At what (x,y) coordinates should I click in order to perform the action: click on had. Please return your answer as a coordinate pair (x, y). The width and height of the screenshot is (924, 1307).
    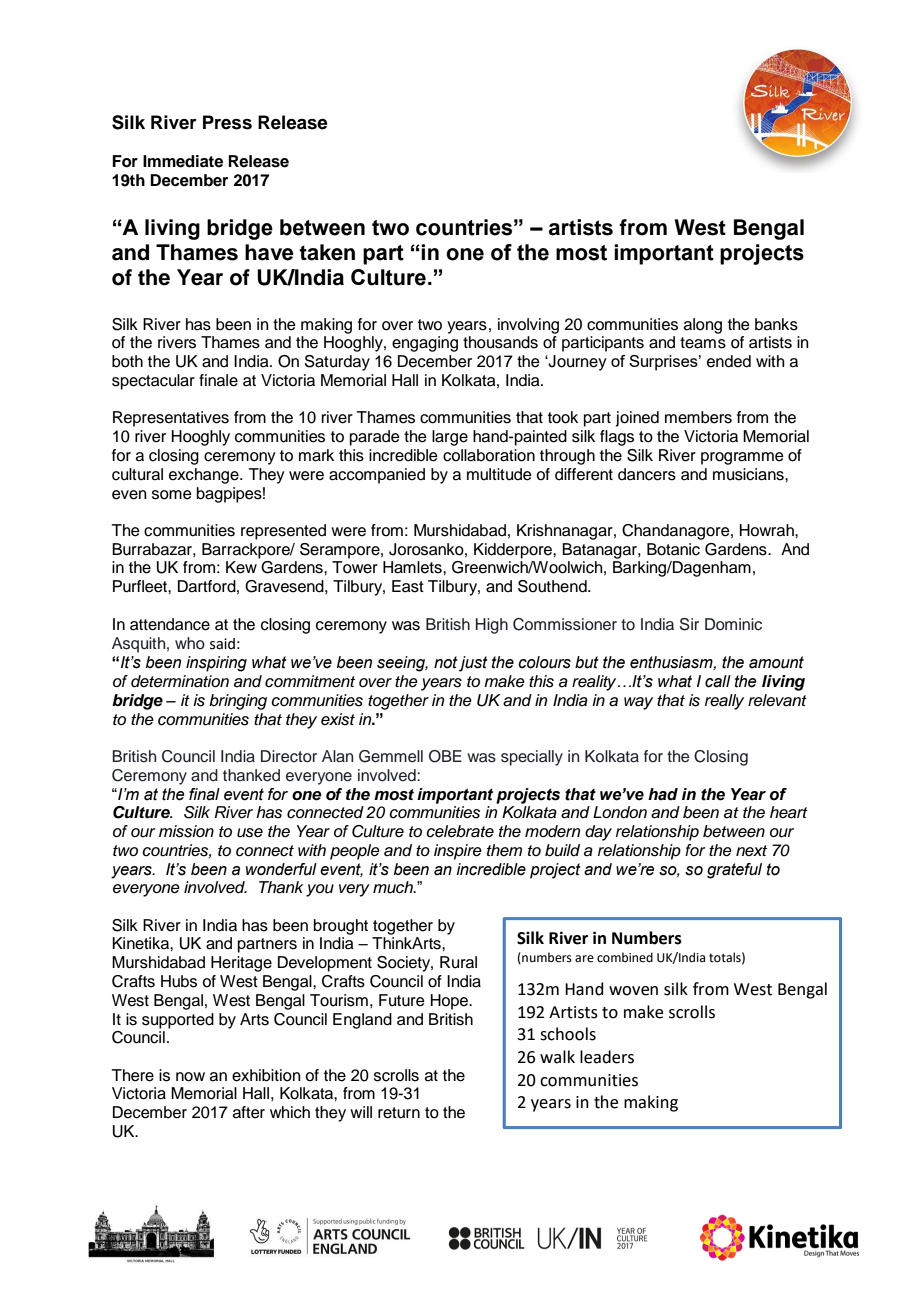
    Looking at the image, I should click on (663, 794).
